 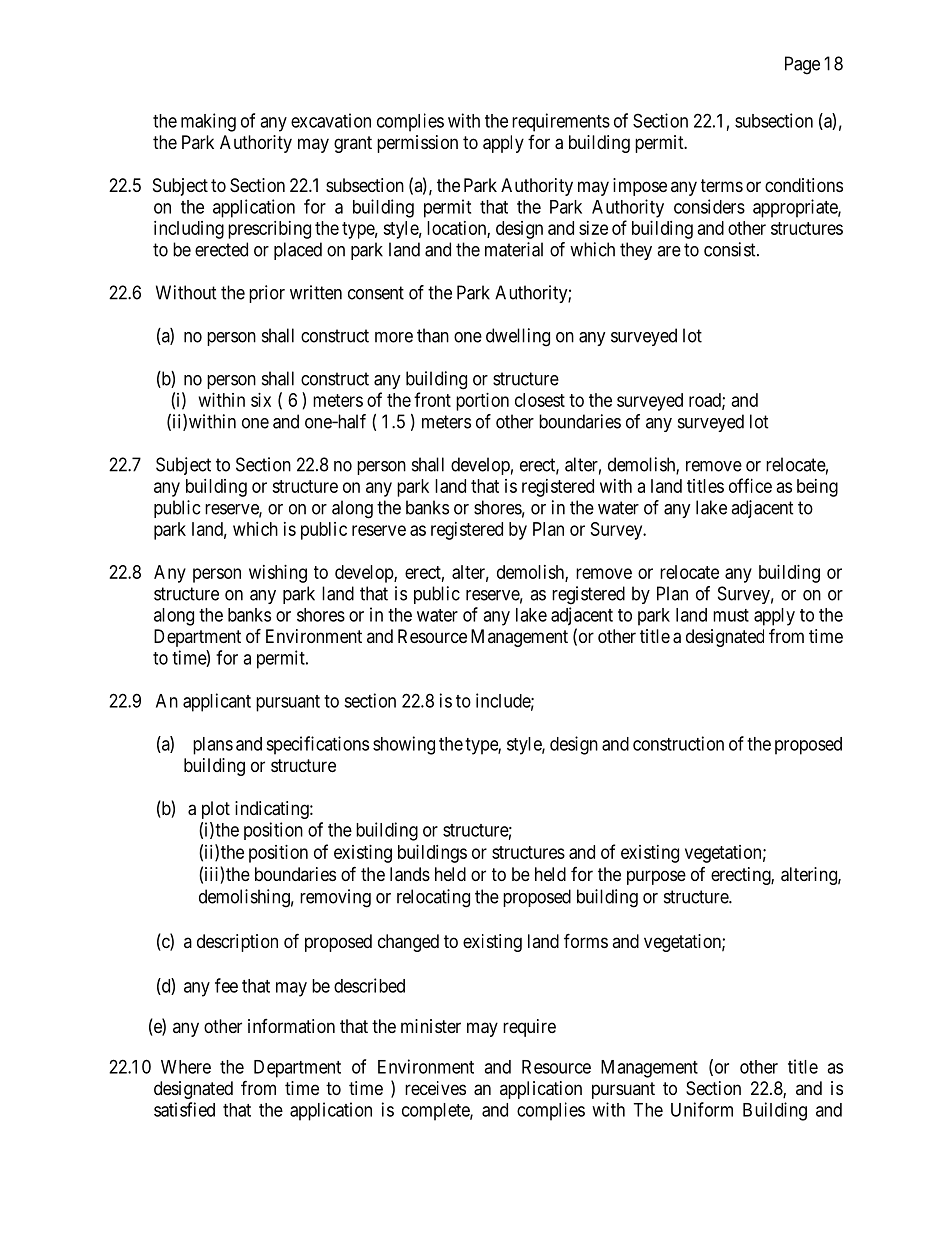 What do you see at coordinates (435, 1088) in the image?
I see `receives` at bounding box center [435, 1088].
